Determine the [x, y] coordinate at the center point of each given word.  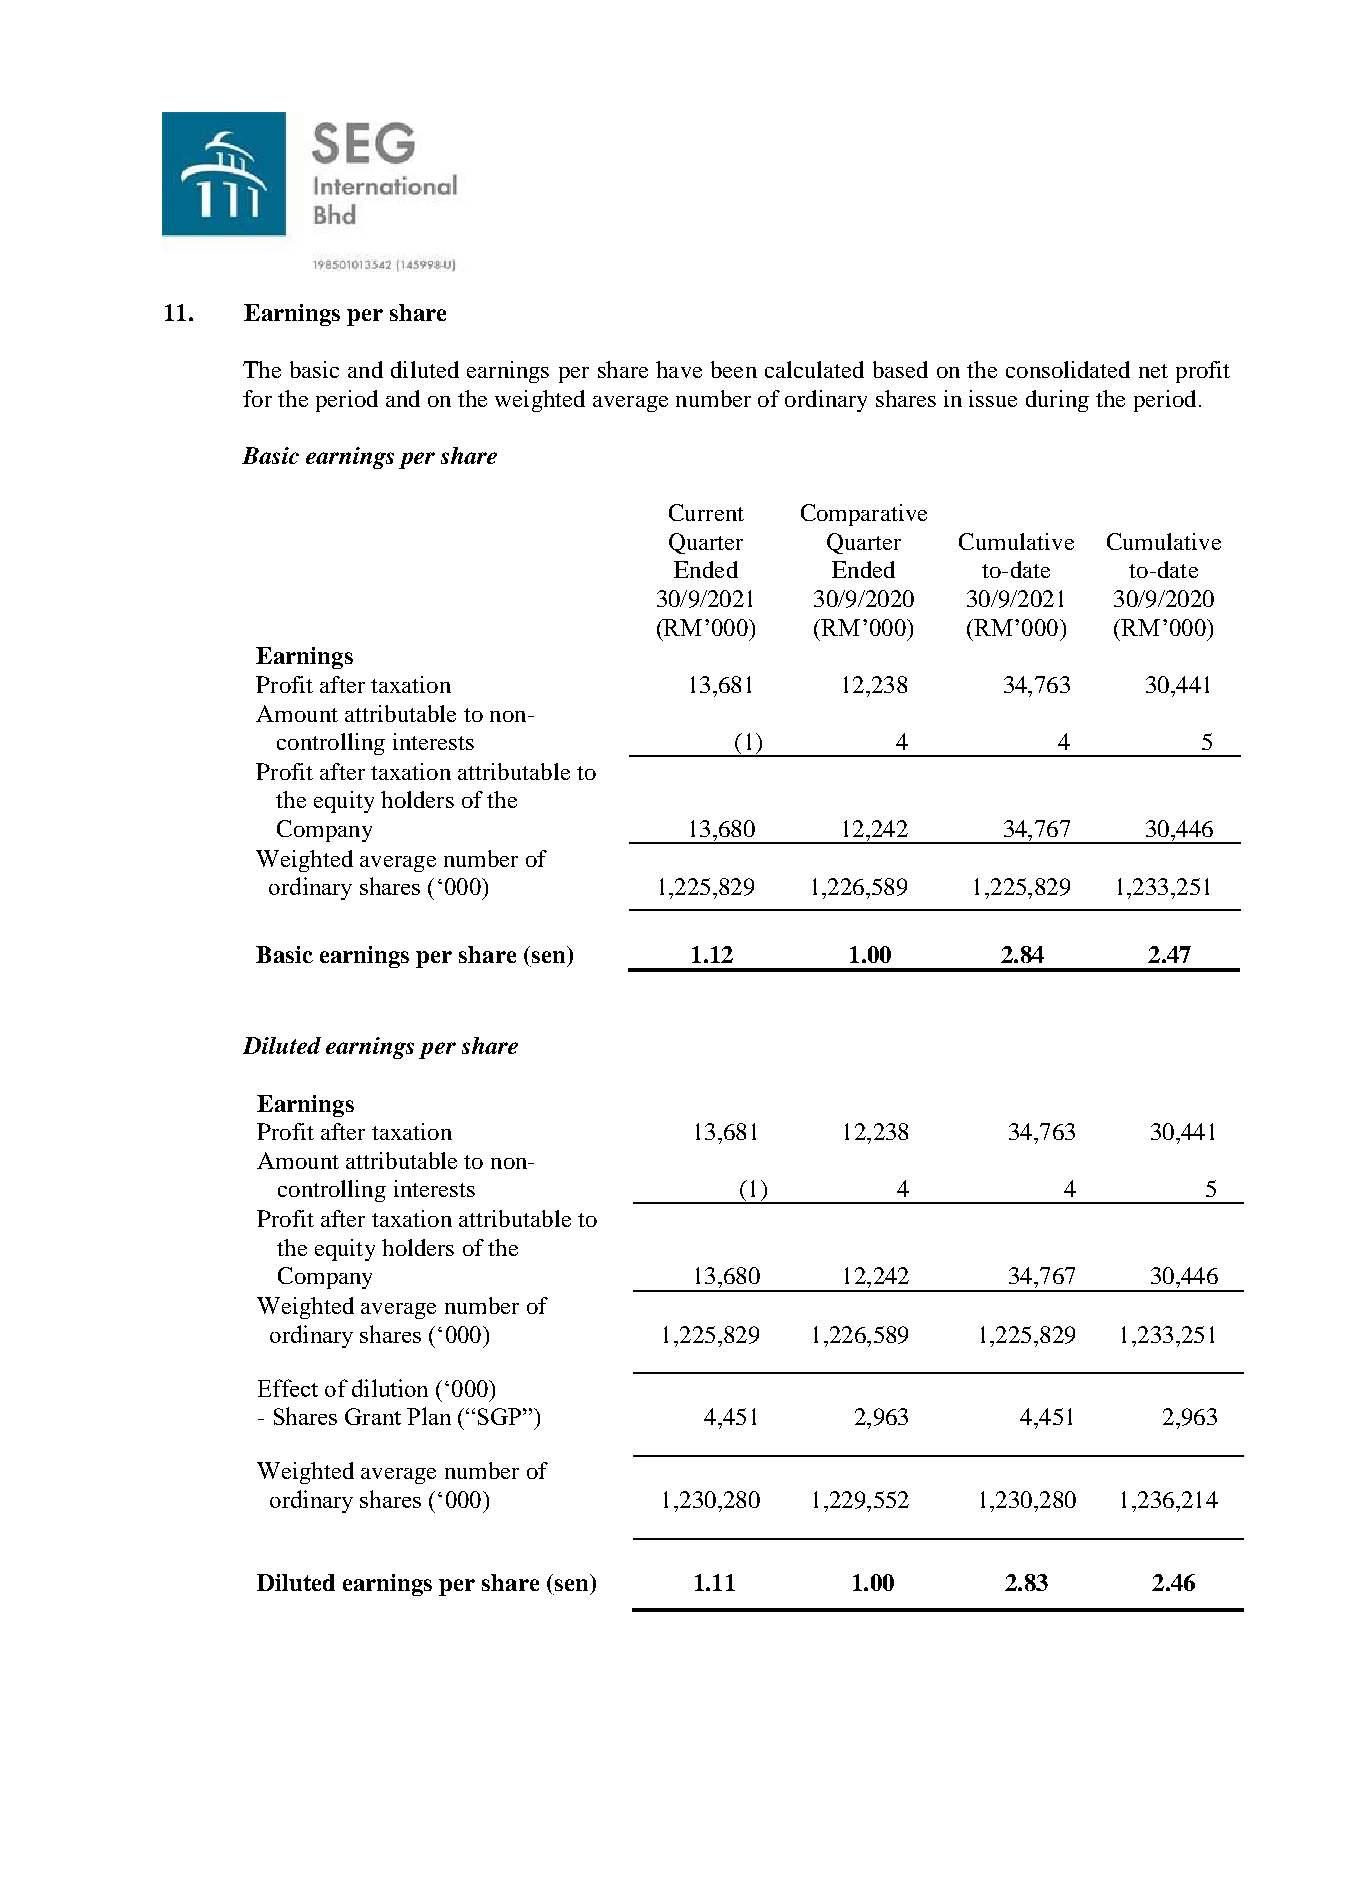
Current [706, 512]
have [679, 369]
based [900, 369]
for [257, 398]
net [1153, 371]
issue [993, 398]
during [1057, 401]
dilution [390, 1388]
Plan [429, 1416]
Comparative [864, 515]
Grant [373, 1416]
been [734, 369]
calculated [814, 369]
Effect [288, 1388]
